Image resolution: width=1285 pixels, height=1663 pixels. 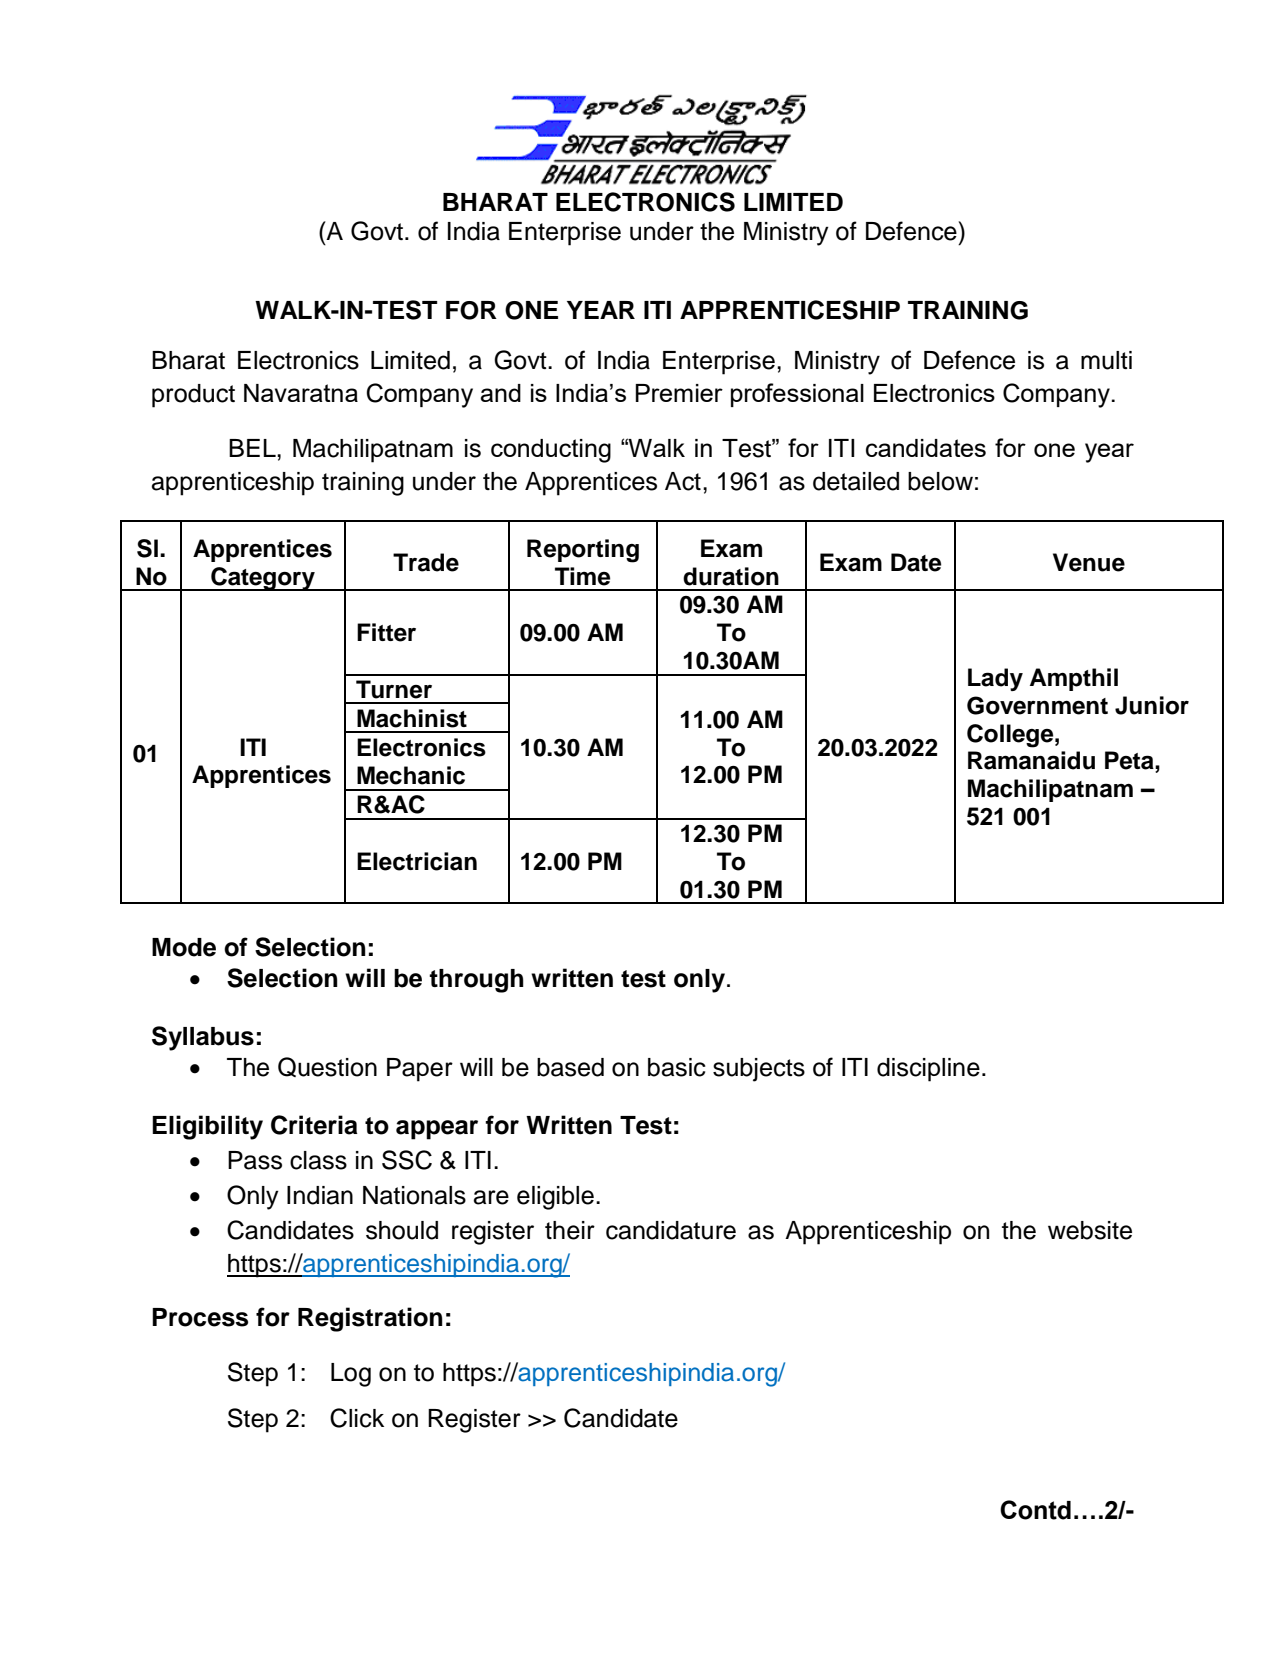 What do you see at coordinates (1106, 360) in the screenshot?
I see `multi` at bounding box center [1106, 360].
